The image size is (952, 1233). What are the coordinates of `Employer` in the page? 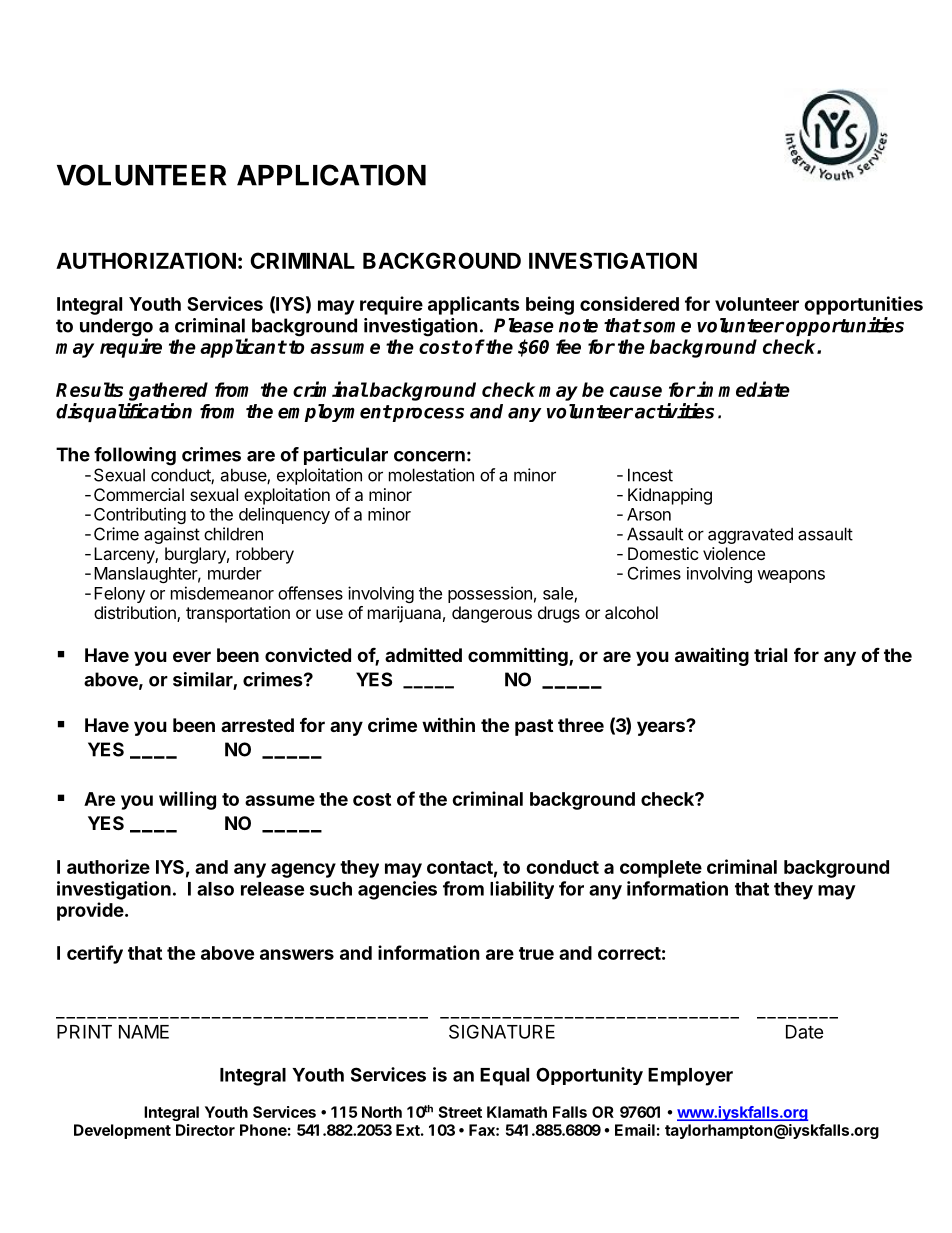 It's located at (690, 1077).
